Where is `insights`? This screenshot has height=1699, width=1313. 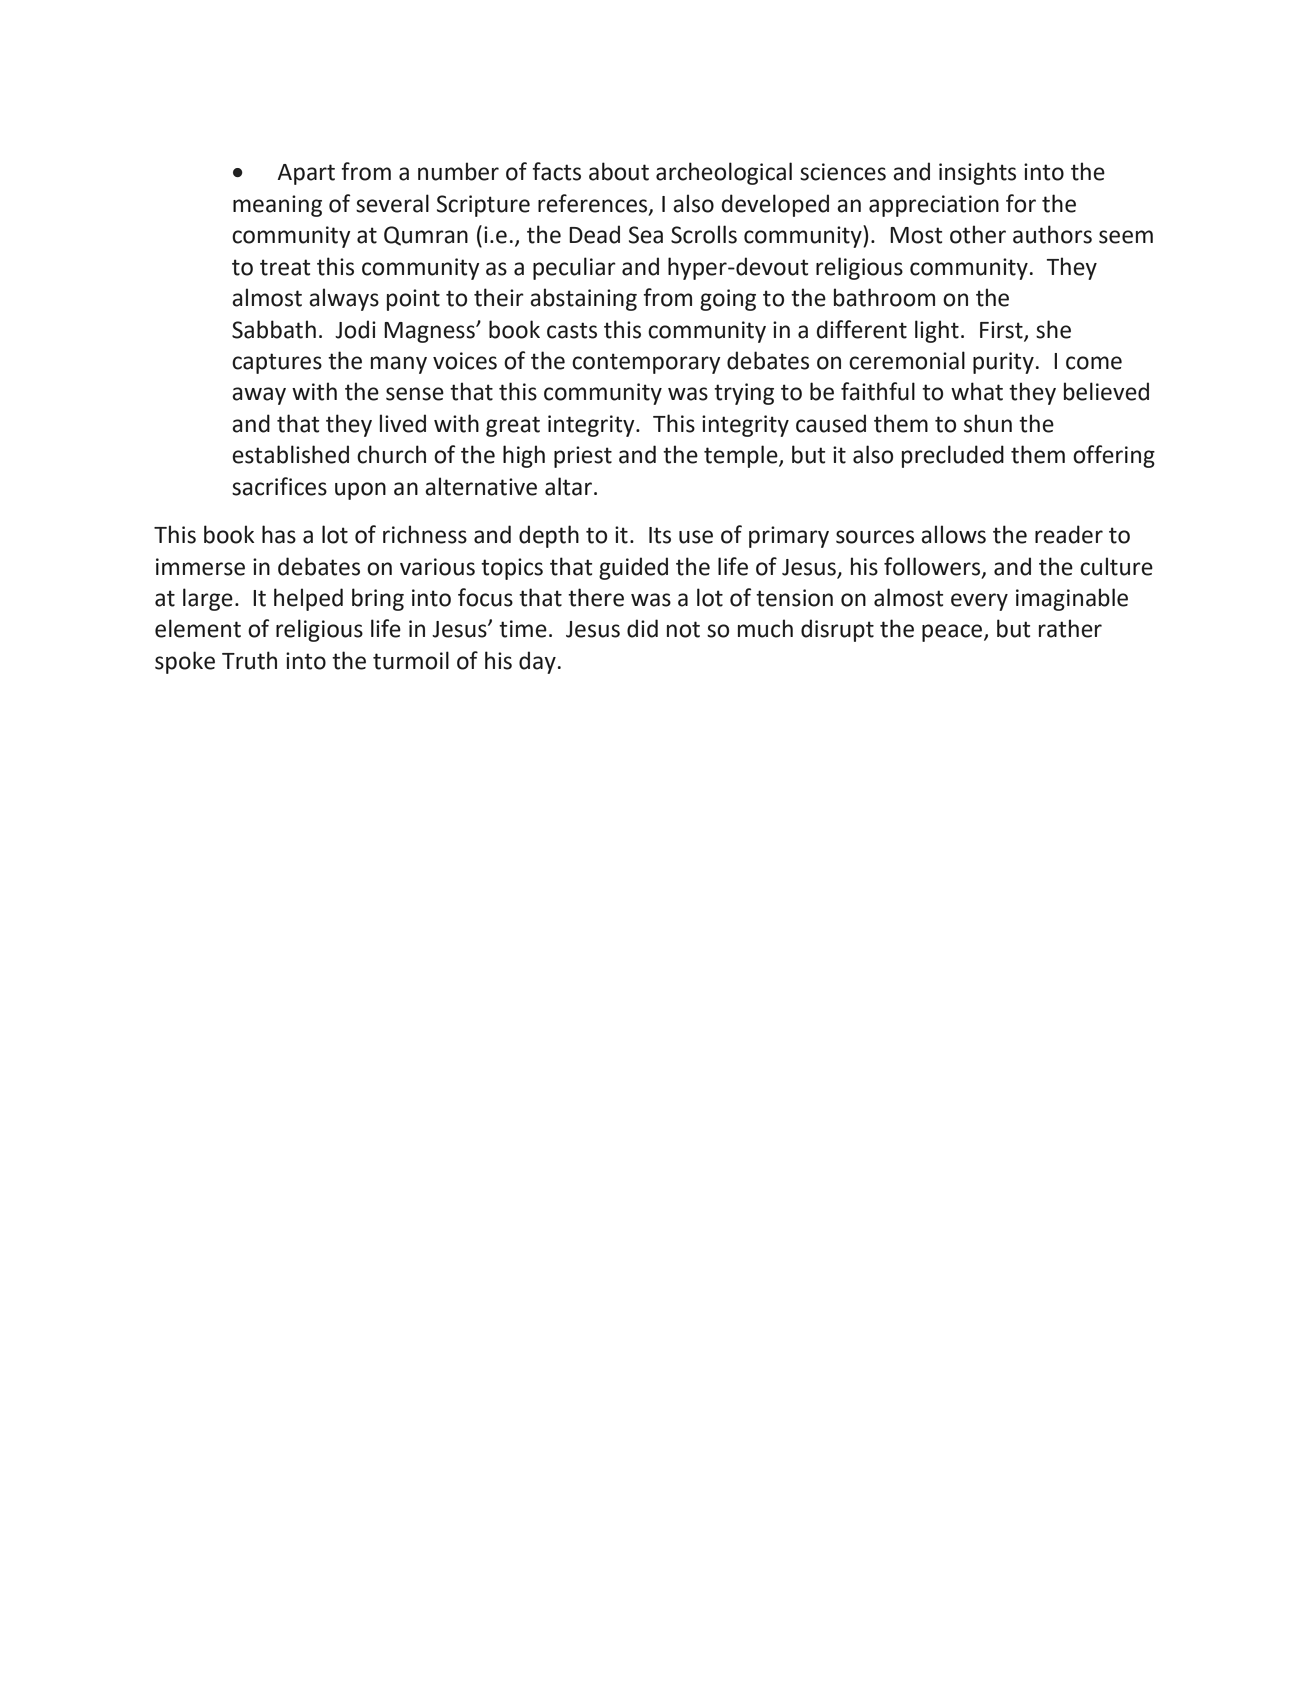 insights is located at coordinates (977, 173).
